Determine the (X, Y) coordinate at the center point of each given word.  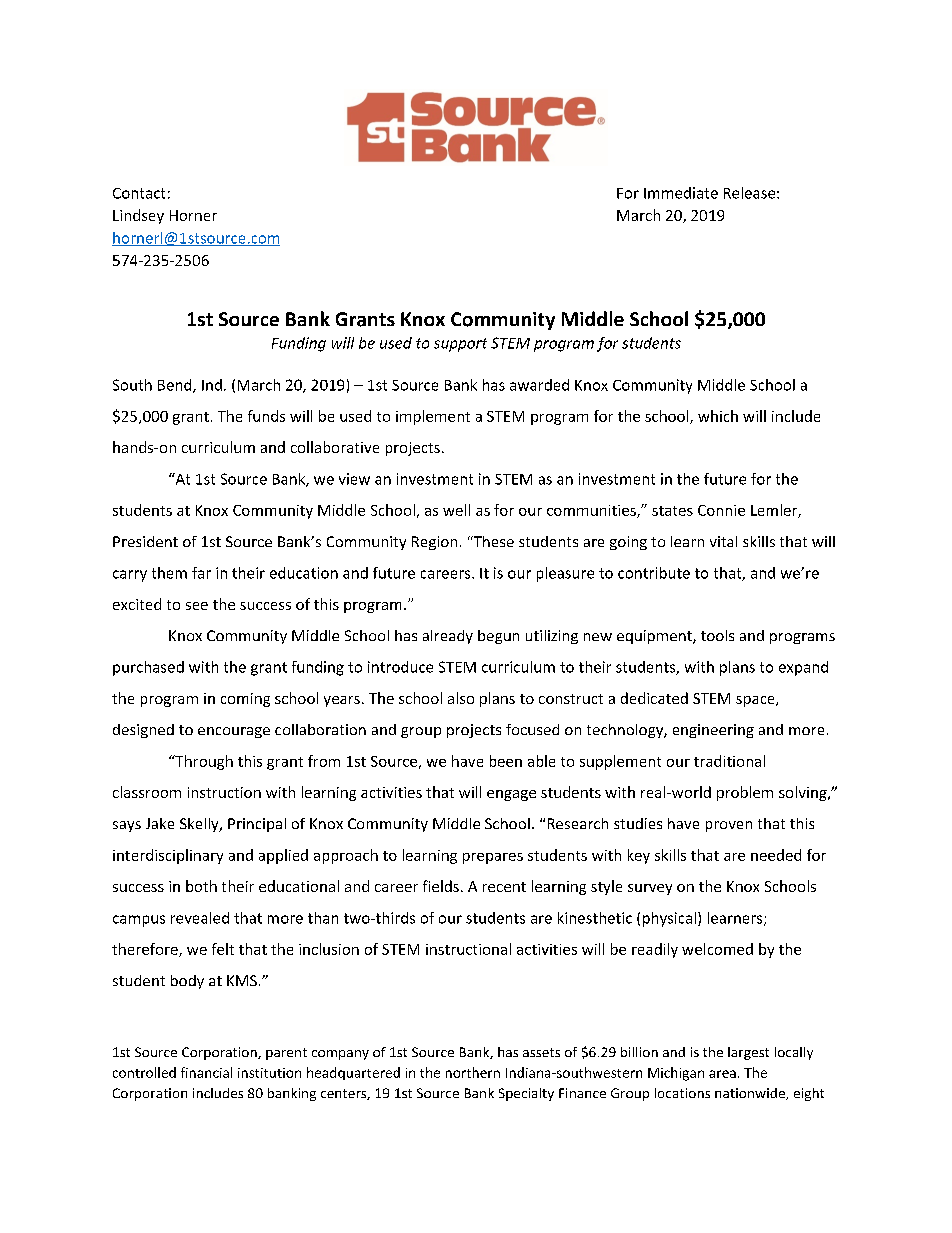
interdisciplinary (168, 856)
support (460, 345)
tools (717, 635)
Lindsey (138, 216)
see (197, 606)
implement (433, 417)
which (718, 416)
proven (729, 826)
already (448, 637)
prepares (493, 858)
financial (206, 1072)
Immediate (681, 193)
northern (473, 1072)
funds (266, 416)
